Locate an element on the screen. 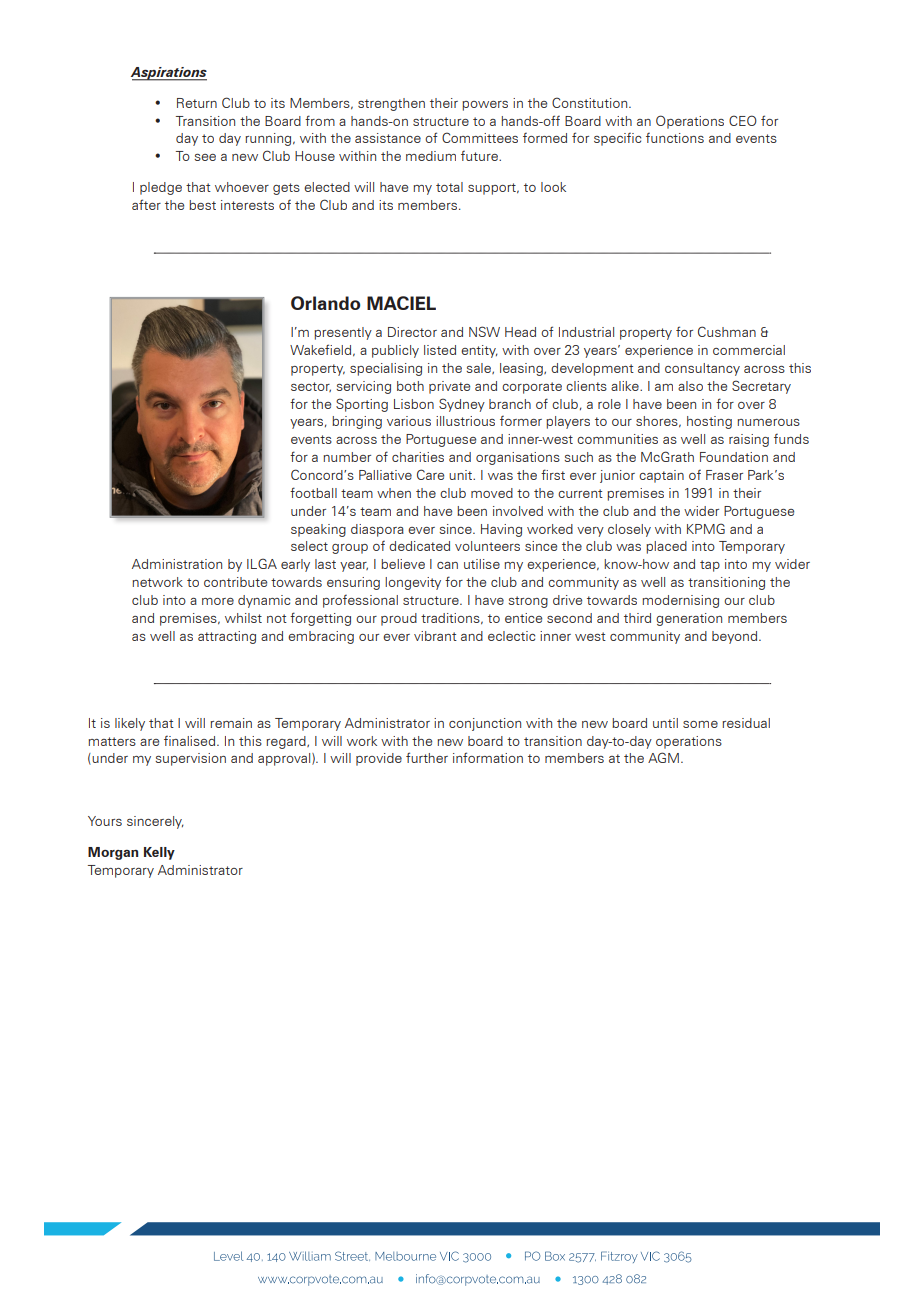 This screenshot has width=924, height=1308. Fraser is located at coordinates (724, 475).
